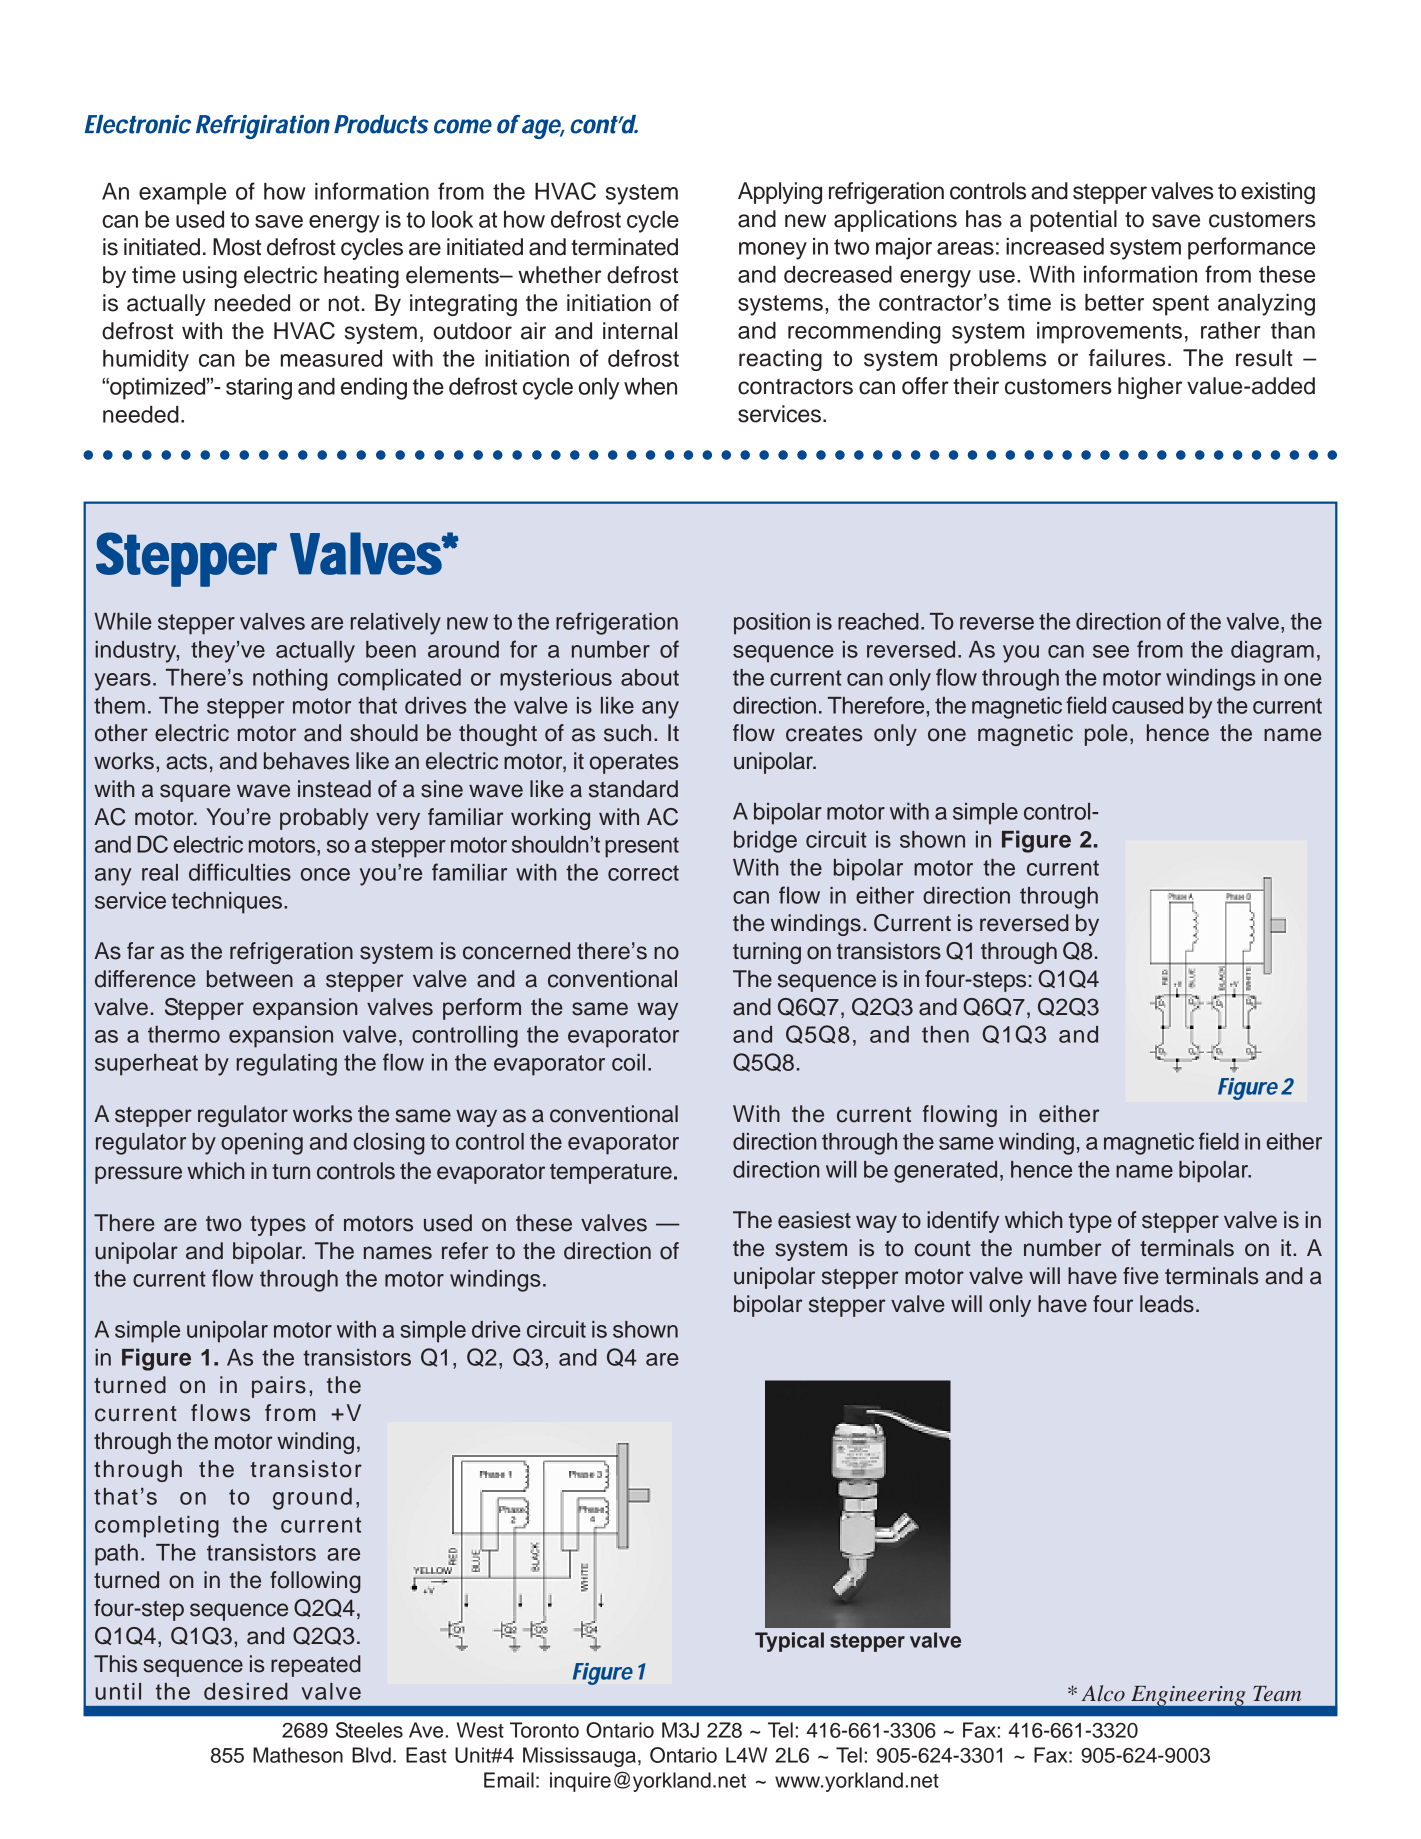  I want to click on pairs, so click(279, 1387).
